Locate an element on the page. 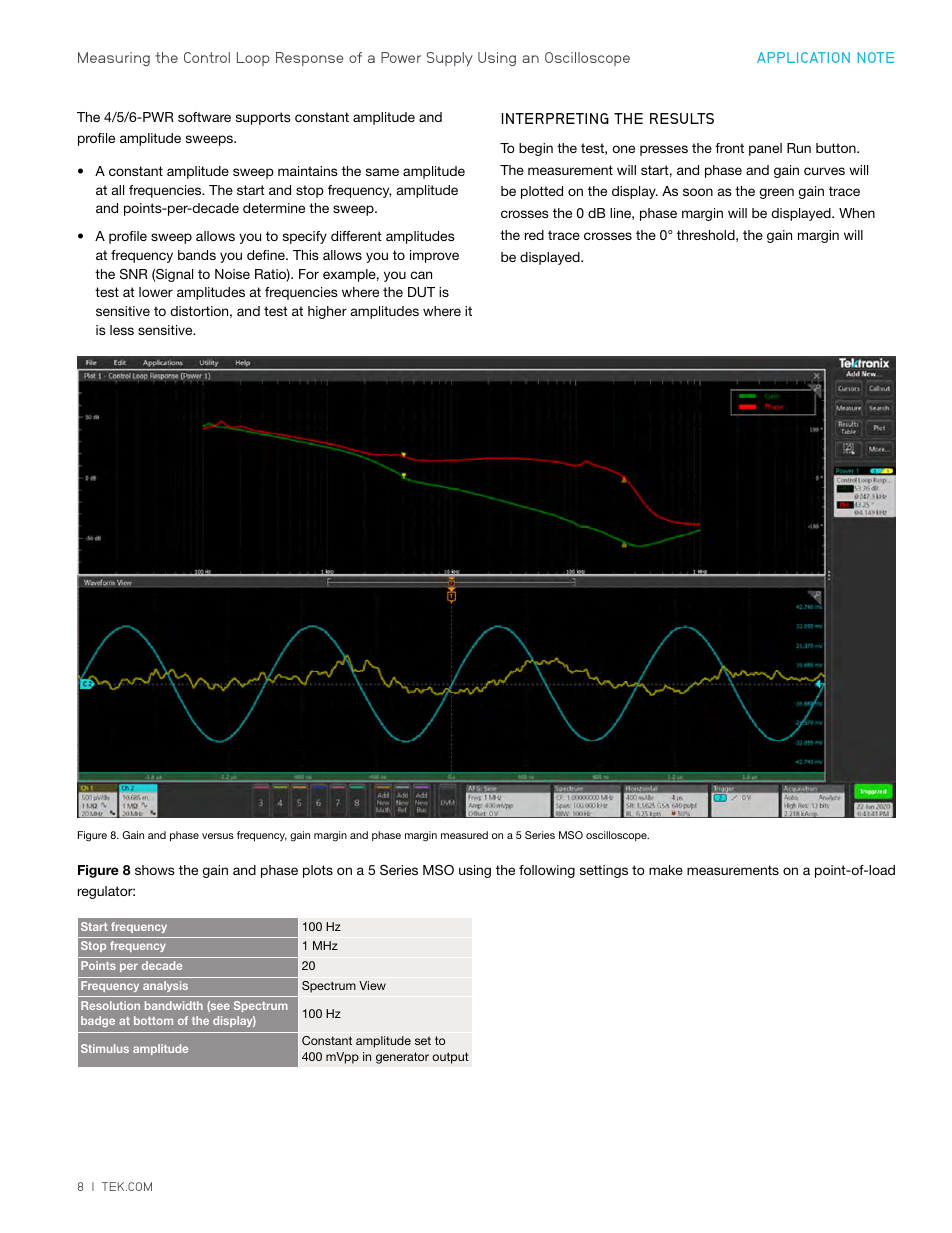 The width and height of the image is (952, 1233). versus is located at coordinates (218, 836).
